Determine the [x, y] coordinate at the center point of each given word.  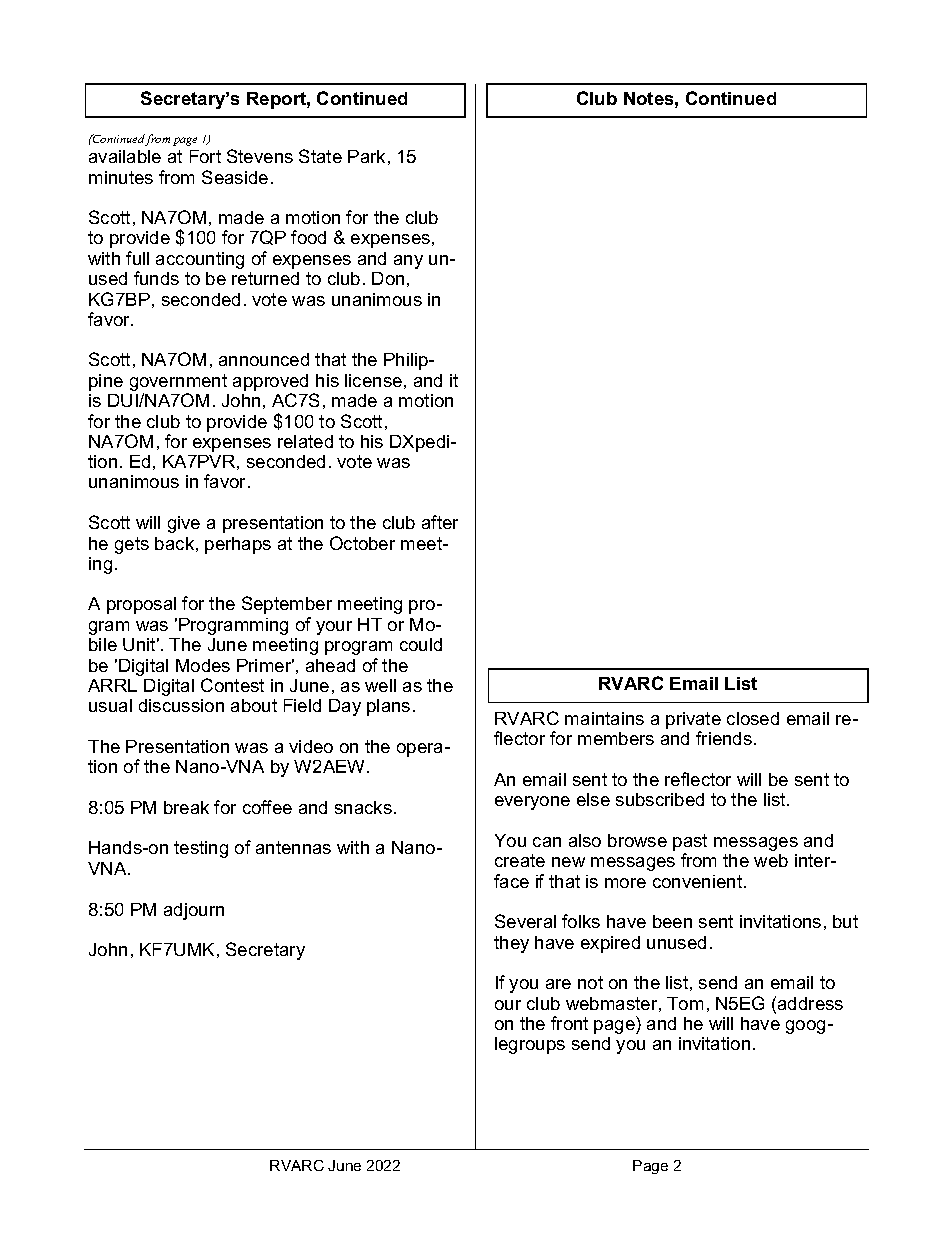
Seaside [235, 177]
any [408, 262]
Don [388, 278]
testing [201, 849]
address [810, 1003]
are [558, 984]
